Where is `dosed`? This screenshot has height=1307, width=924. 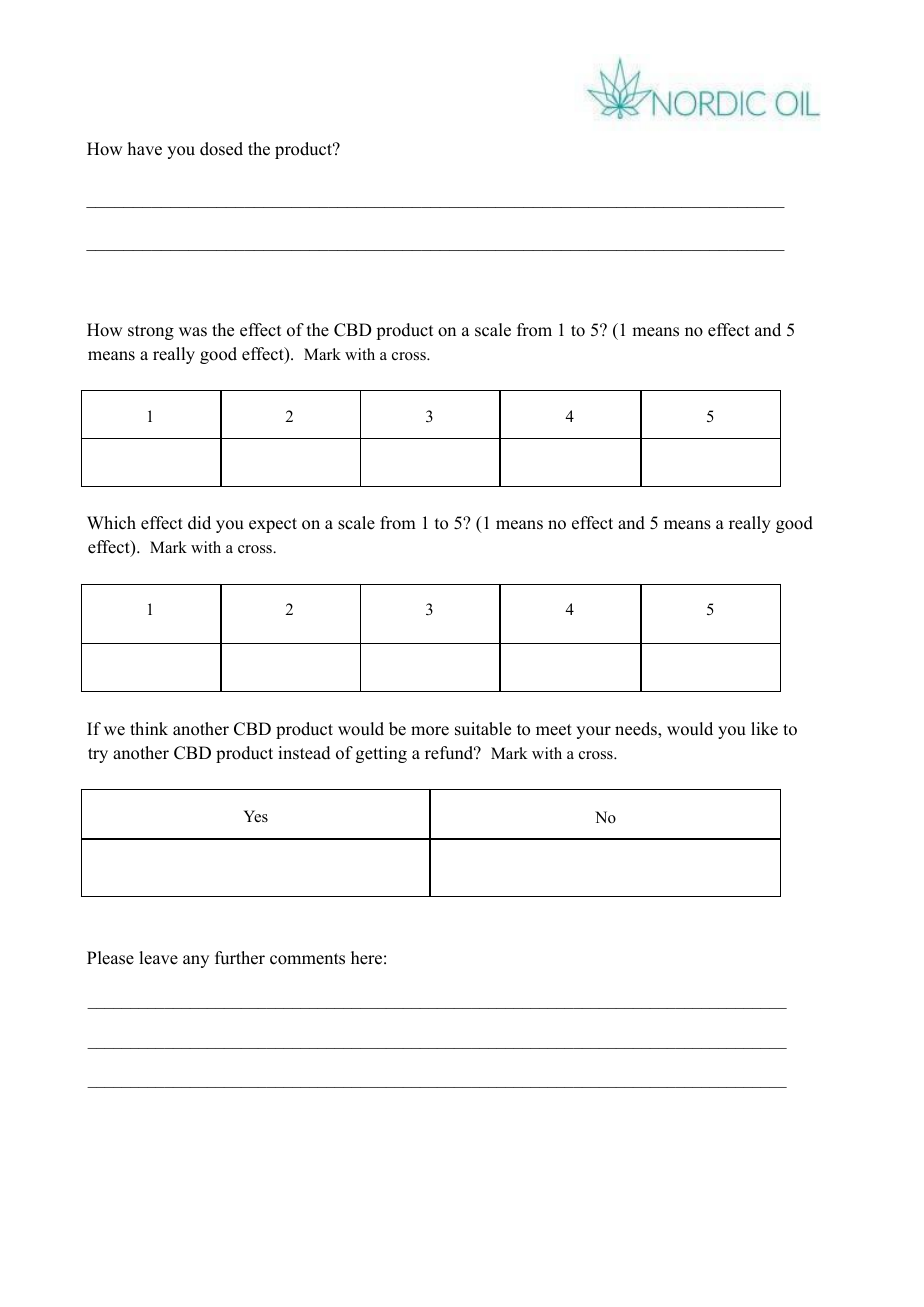 dosed is located at coordinates (221, 149).
